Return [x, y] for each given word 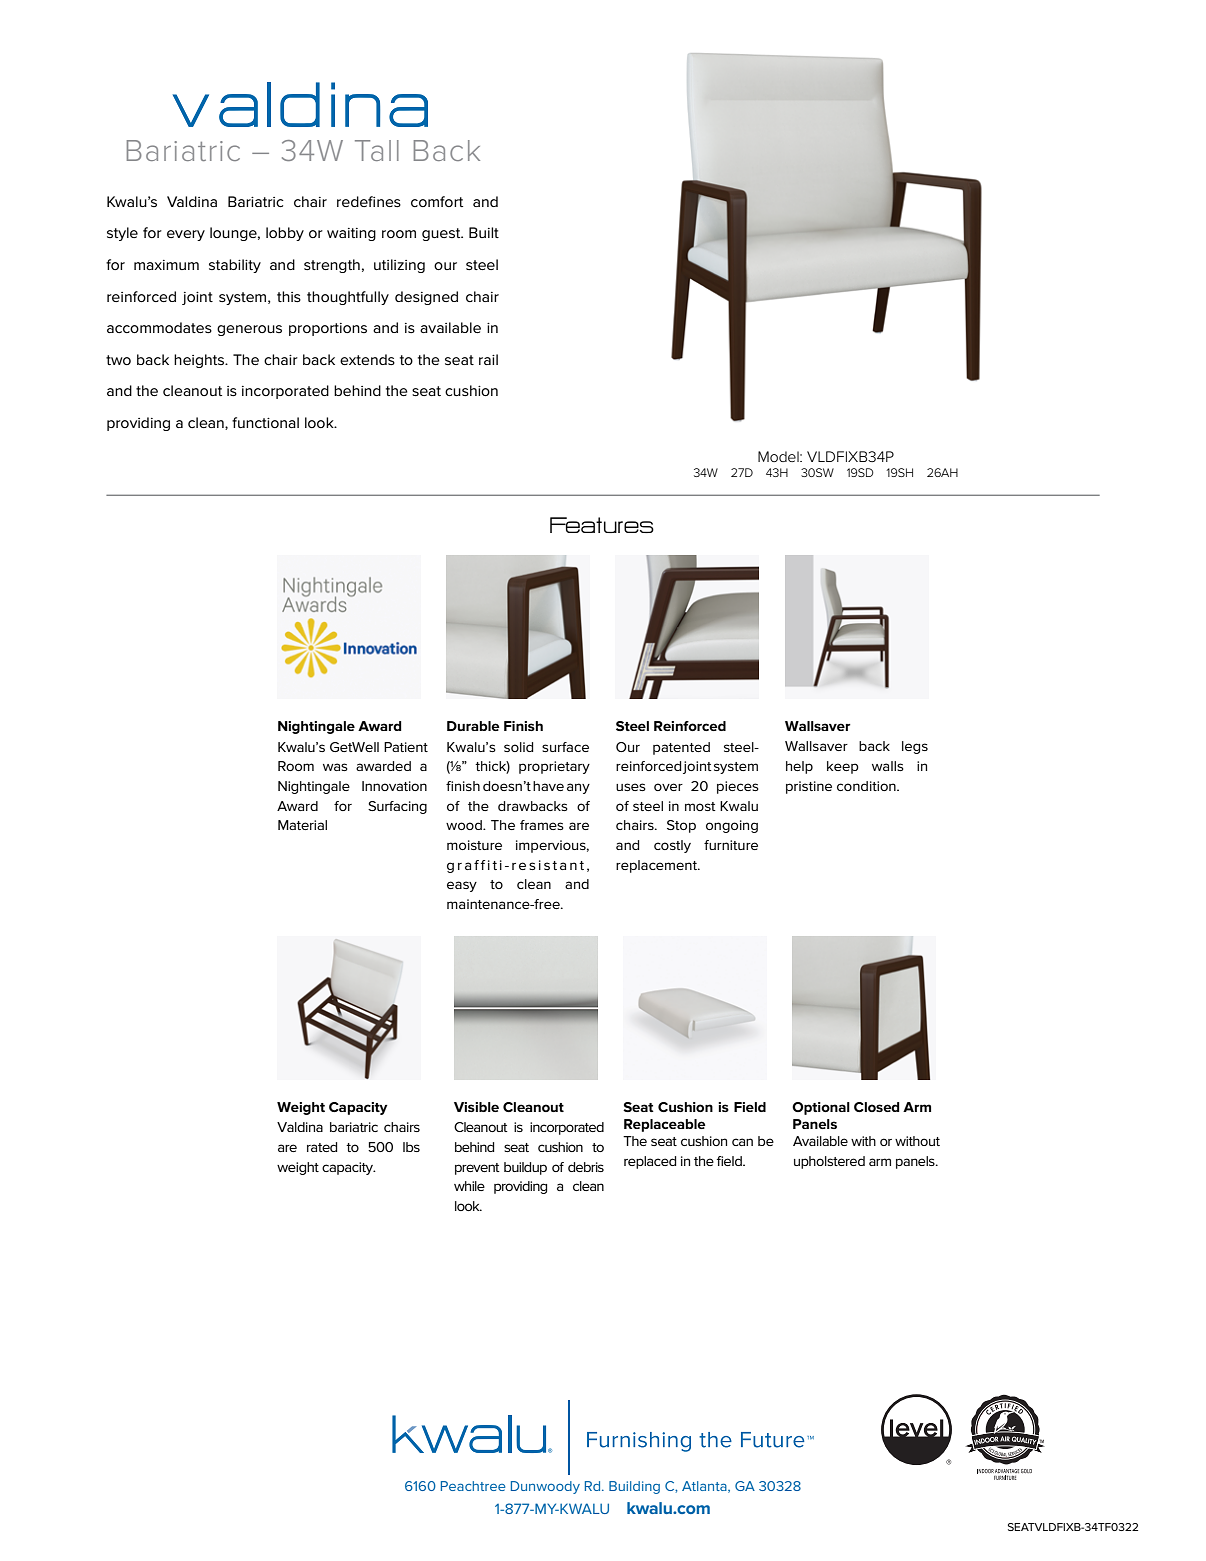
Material [302, 825]
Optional [821, 1108]
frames [542, 825]
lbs [411, 1147]
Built [484, 232]
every [186, 235]
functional [265, 422]
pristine [809, 787]
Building [634, 1487]
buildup [525, 1168]
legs [915, 747]
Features [602, 525]
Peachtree [473, 1486]
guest [442, 234]
